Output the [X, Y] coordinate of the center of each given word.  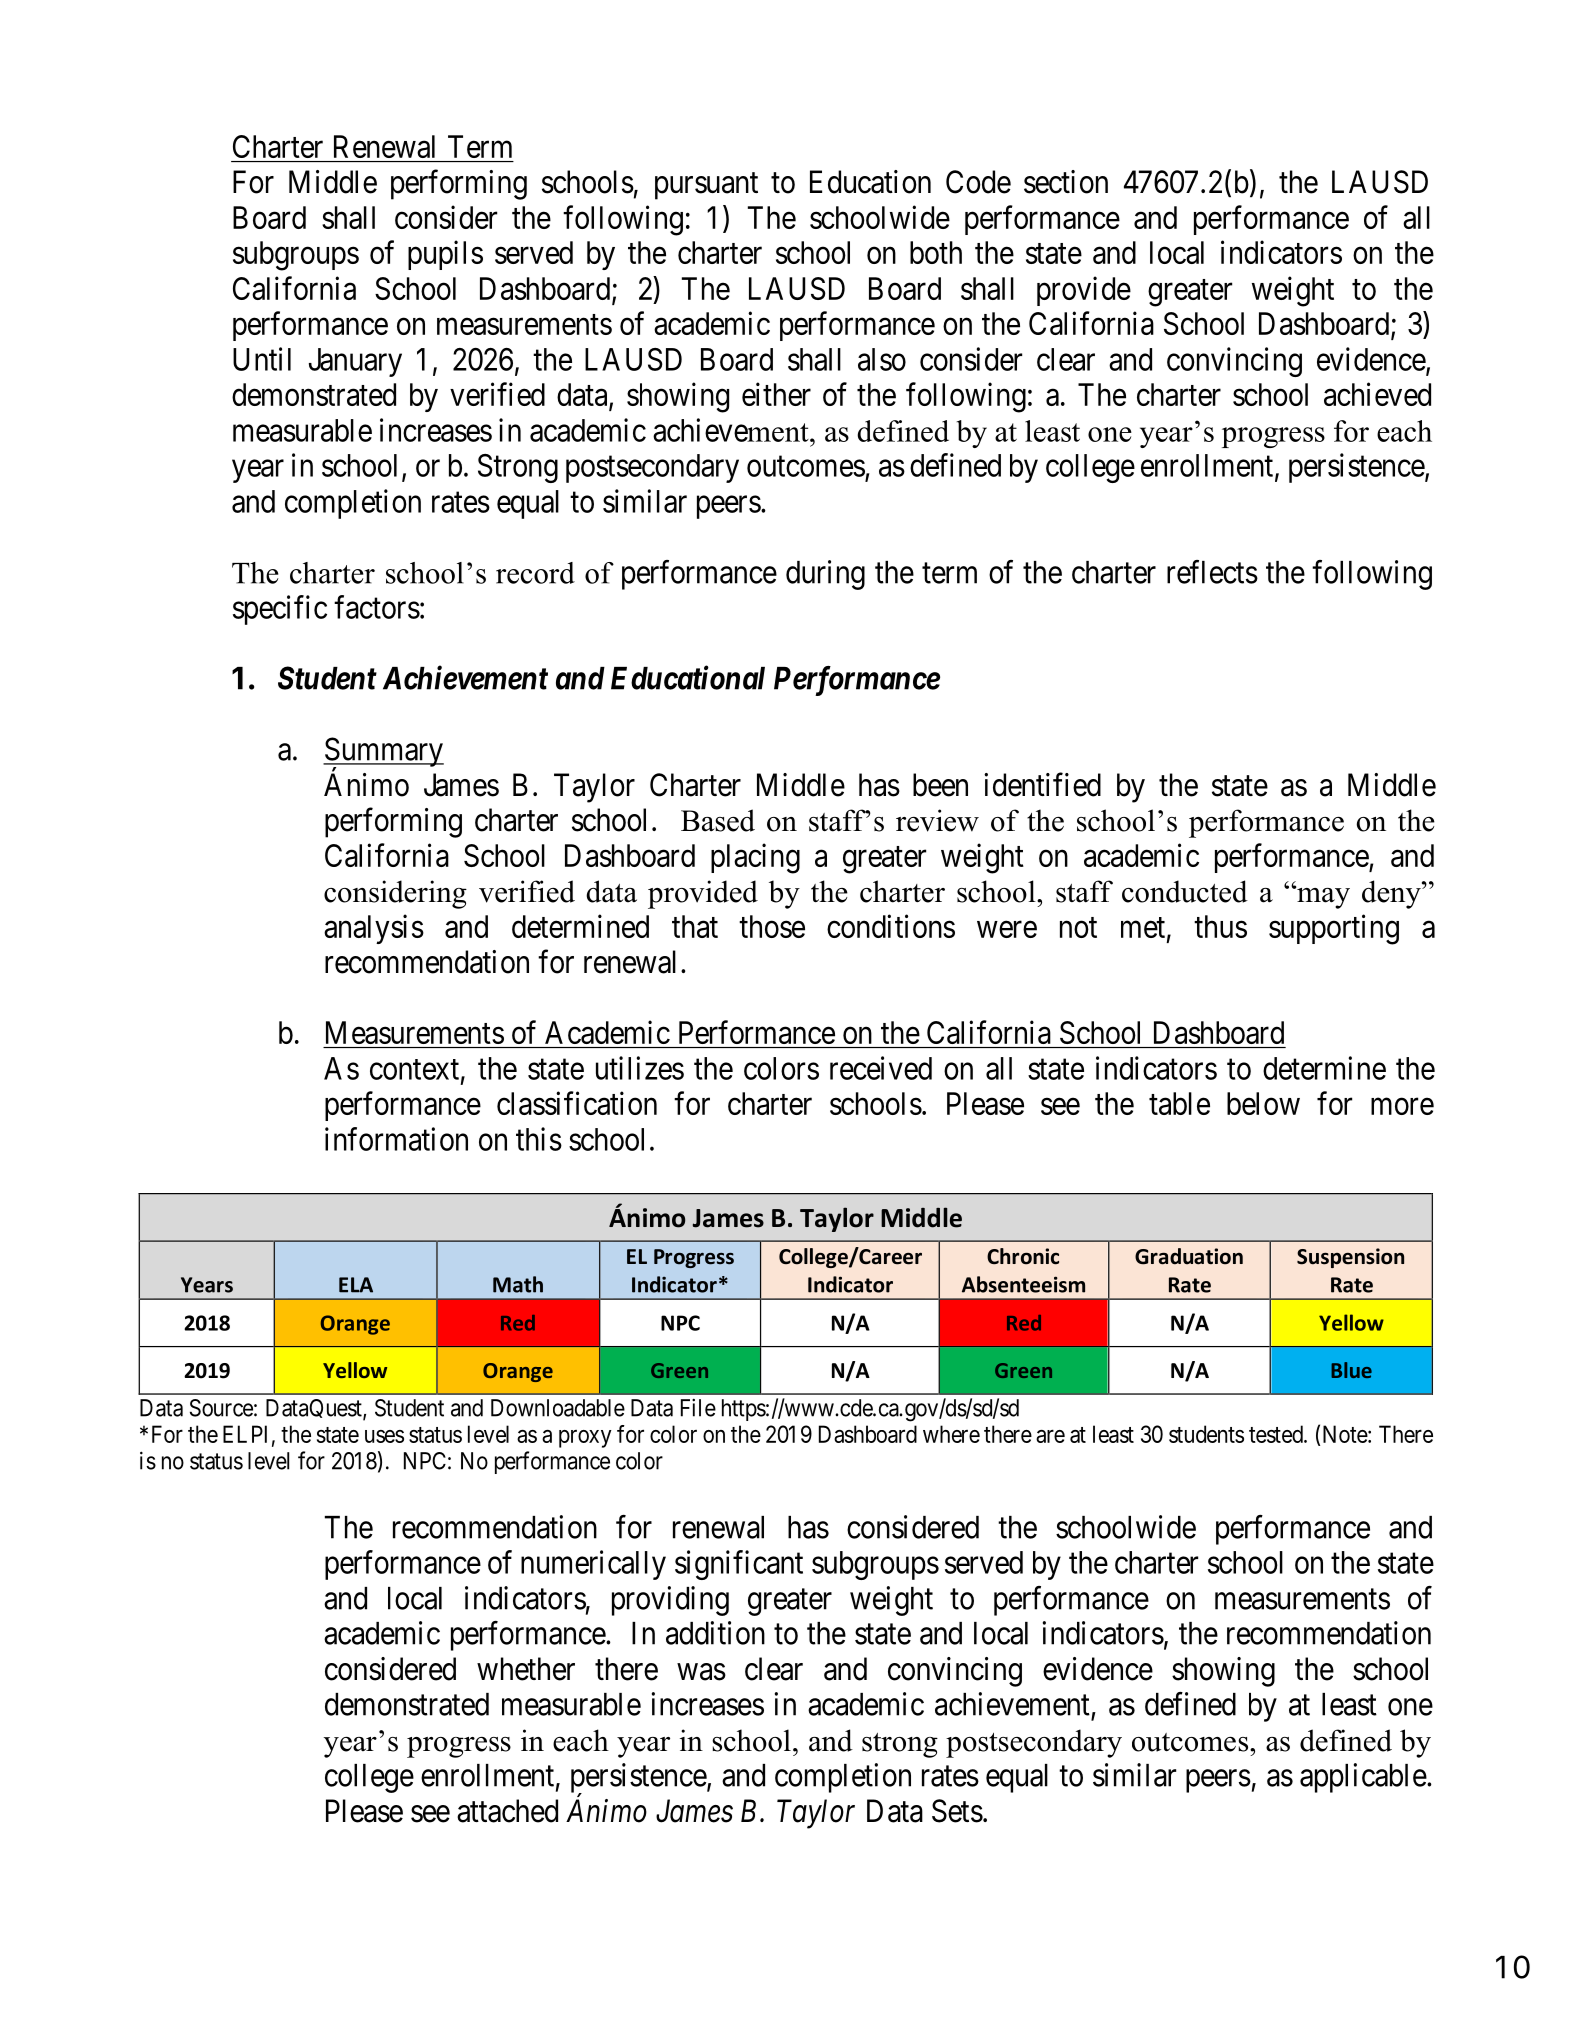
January [355, 362]
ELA [356, 1285]
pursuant [706, 186]
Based [718, 820]
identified [1042, 784]
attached [507, 1811]
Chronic [1023, 1256]
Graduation [1189, 1256]
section [1066, 182]
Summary [383, 753]
